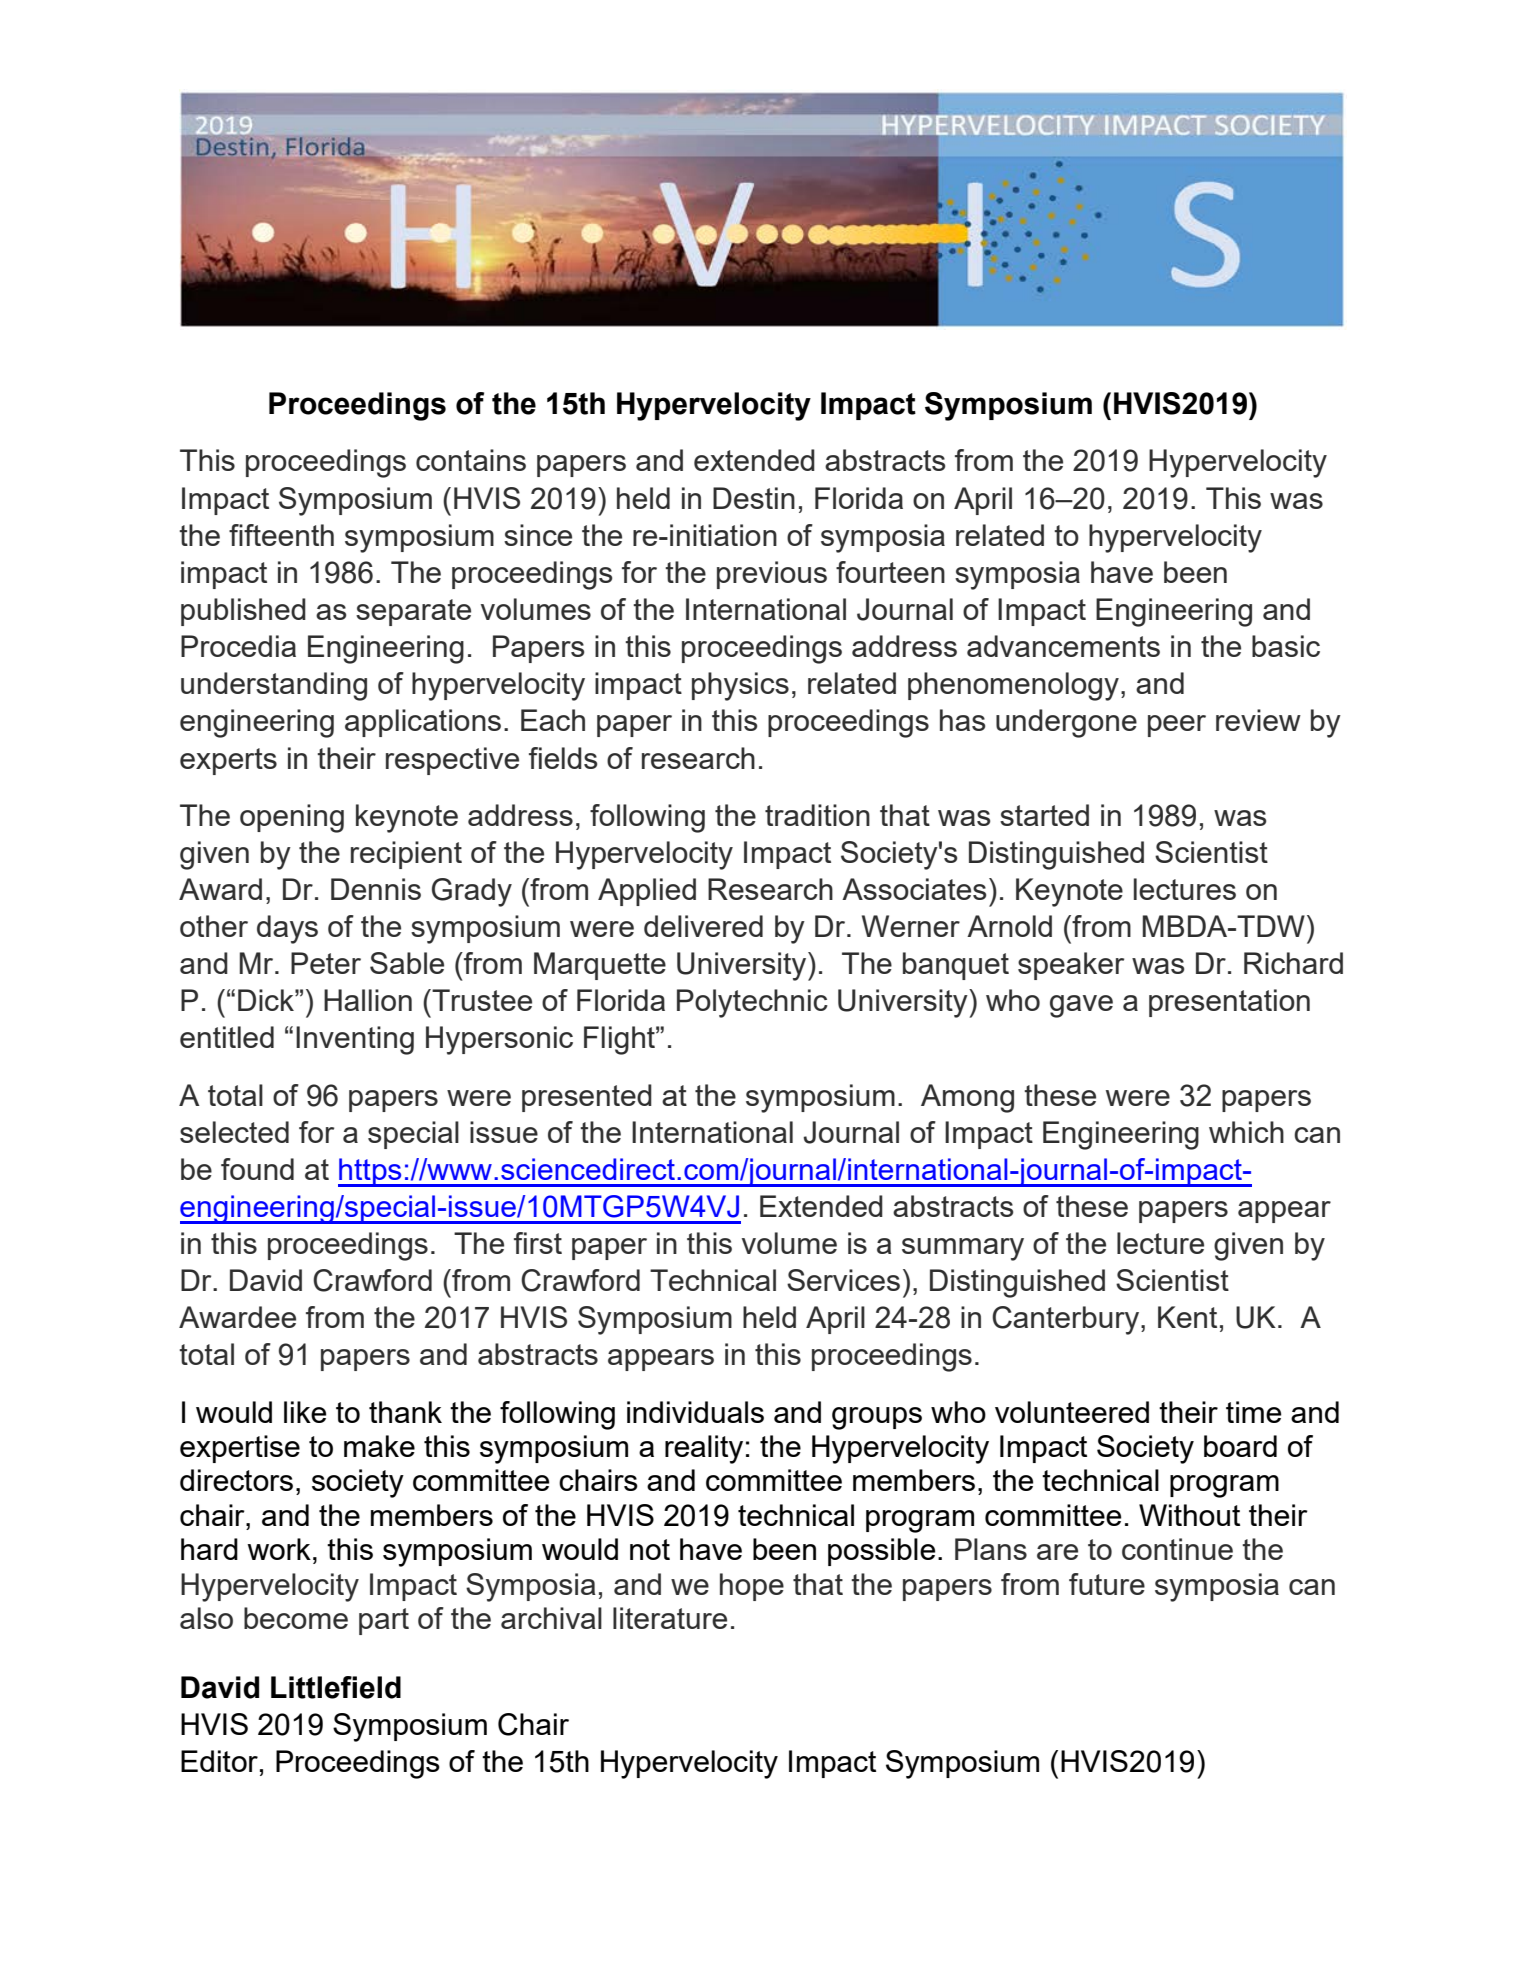 The image size is (1526, 1975). I want to click on delivered, so click(703, 926).
